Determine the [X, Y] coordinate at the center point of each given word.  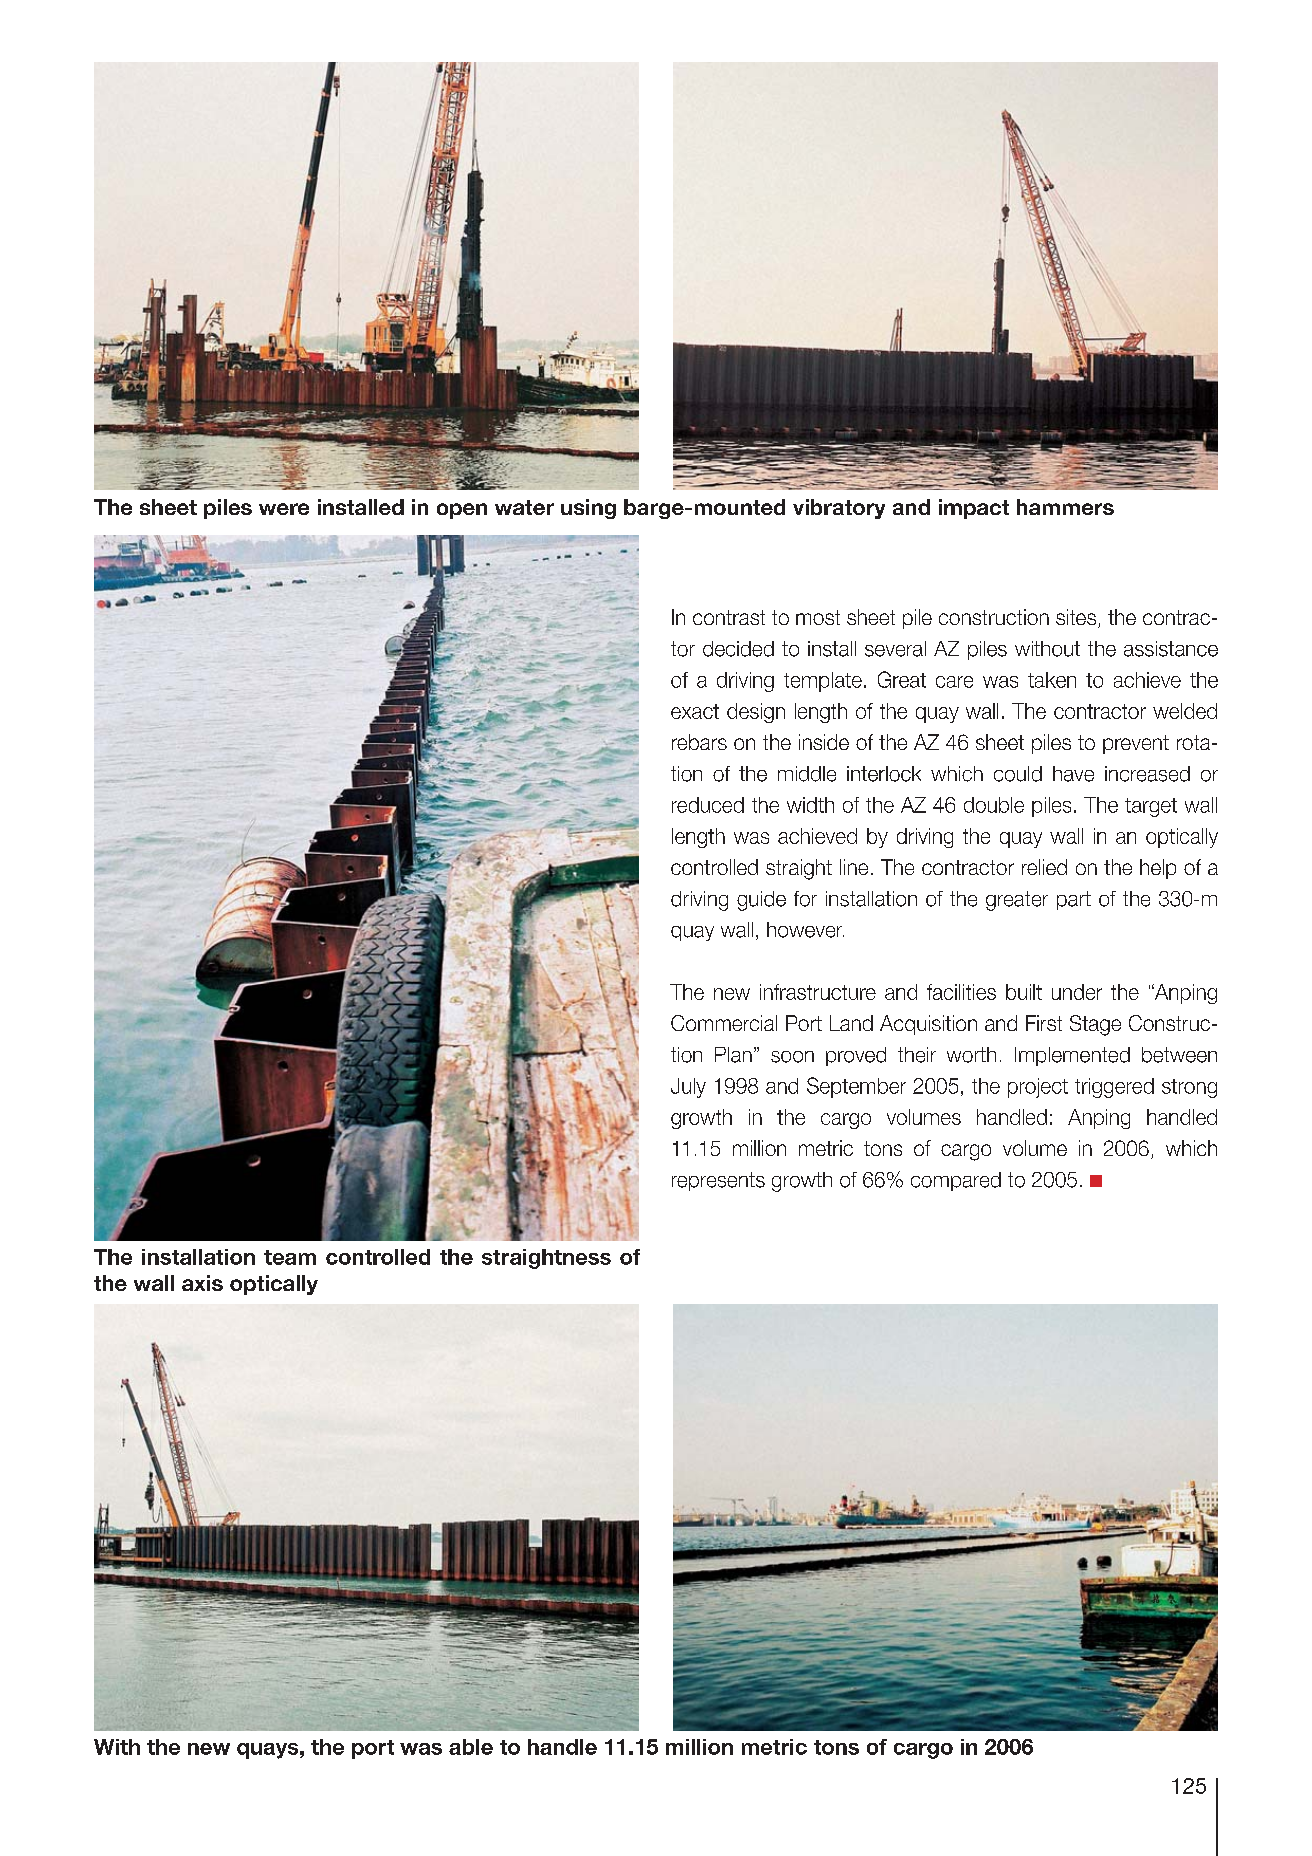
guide [761, 901]
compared [956, 1181]
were [284, 509]
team [290, 1257]
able [471, 1747]
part [1074, 900]
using [588, 509]
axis [202, 1283]
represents [718, 1181]
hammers [1065, 507]
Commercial [724, 1023]
